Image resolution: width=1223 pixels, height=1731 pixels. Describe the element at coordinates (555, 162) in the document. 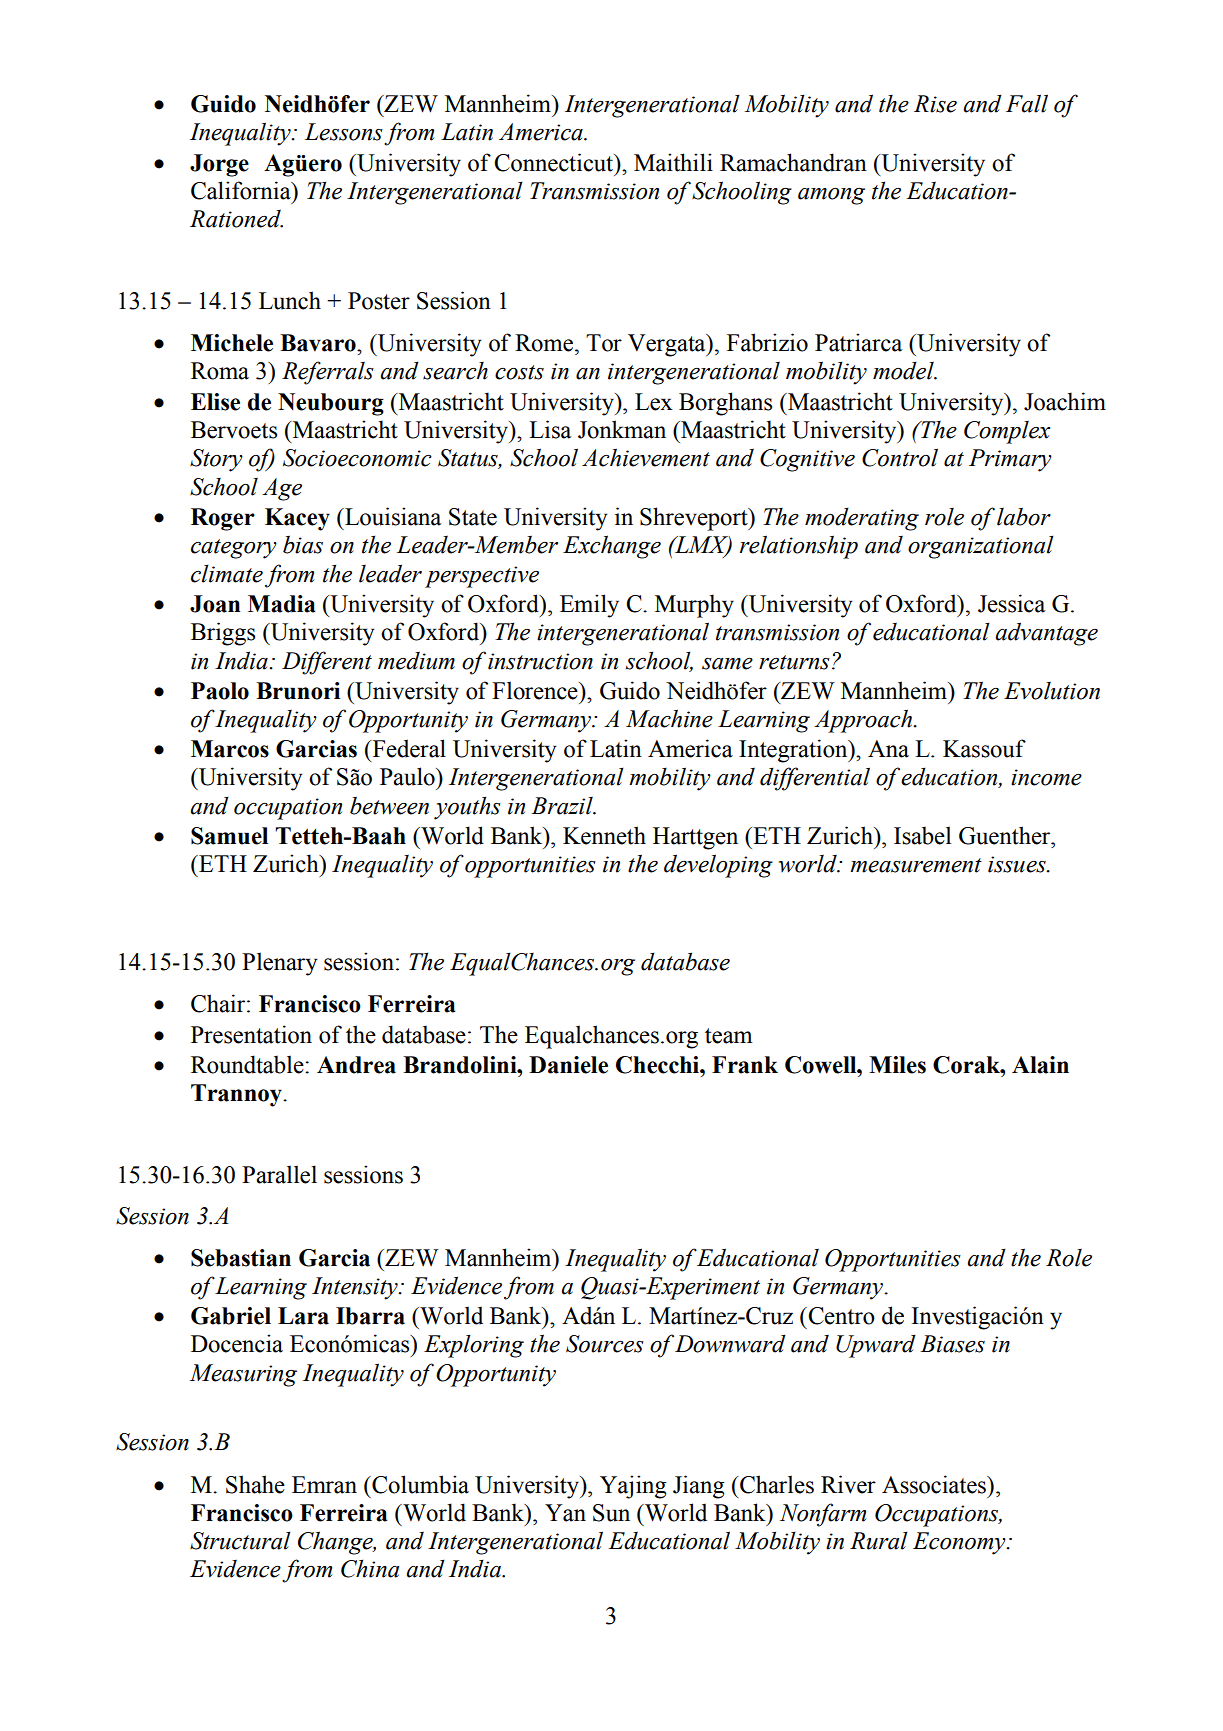

I see `Connecticut` at that location.
